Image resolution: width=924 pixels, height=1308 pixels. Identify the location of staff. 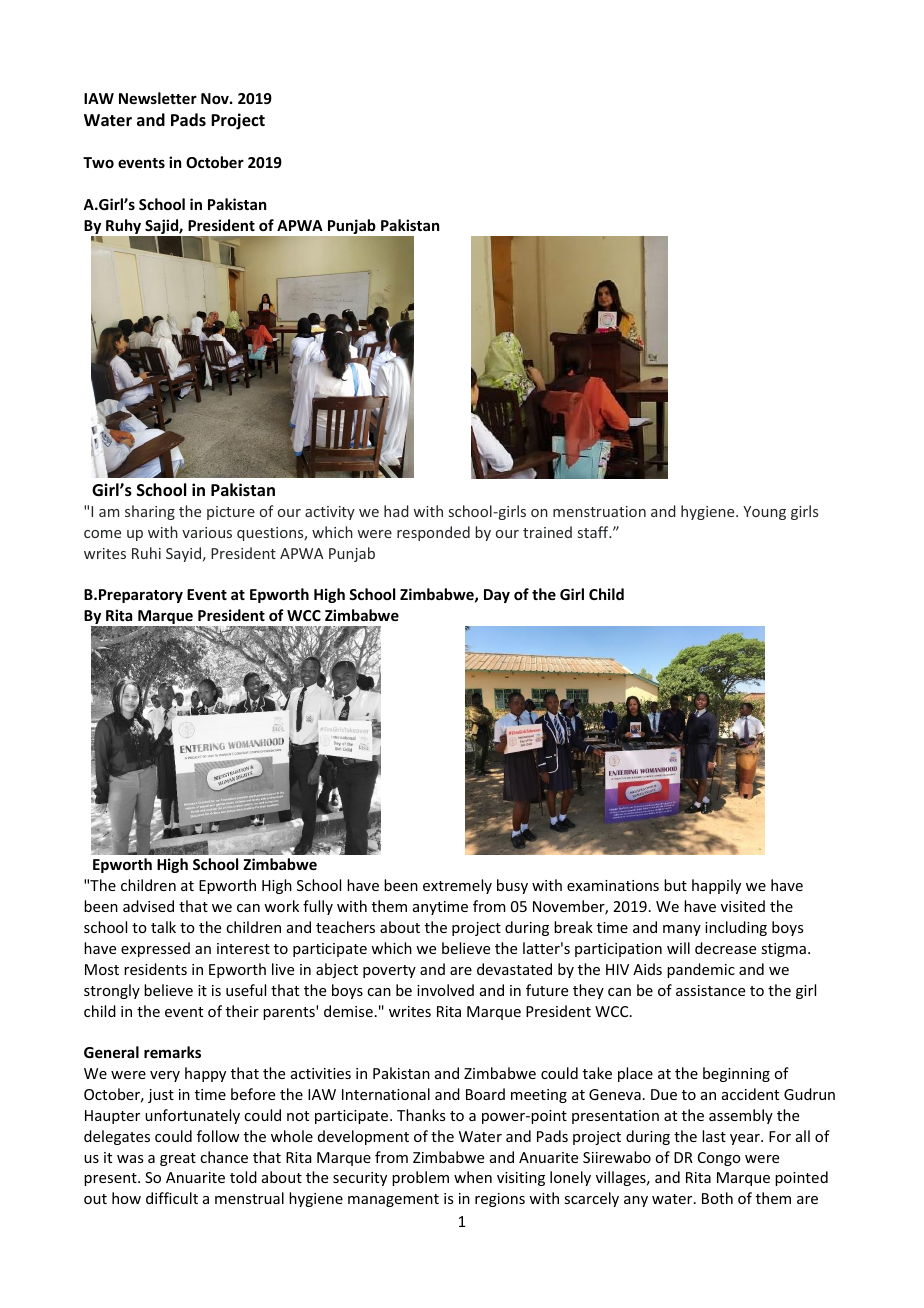
(594, 532).
